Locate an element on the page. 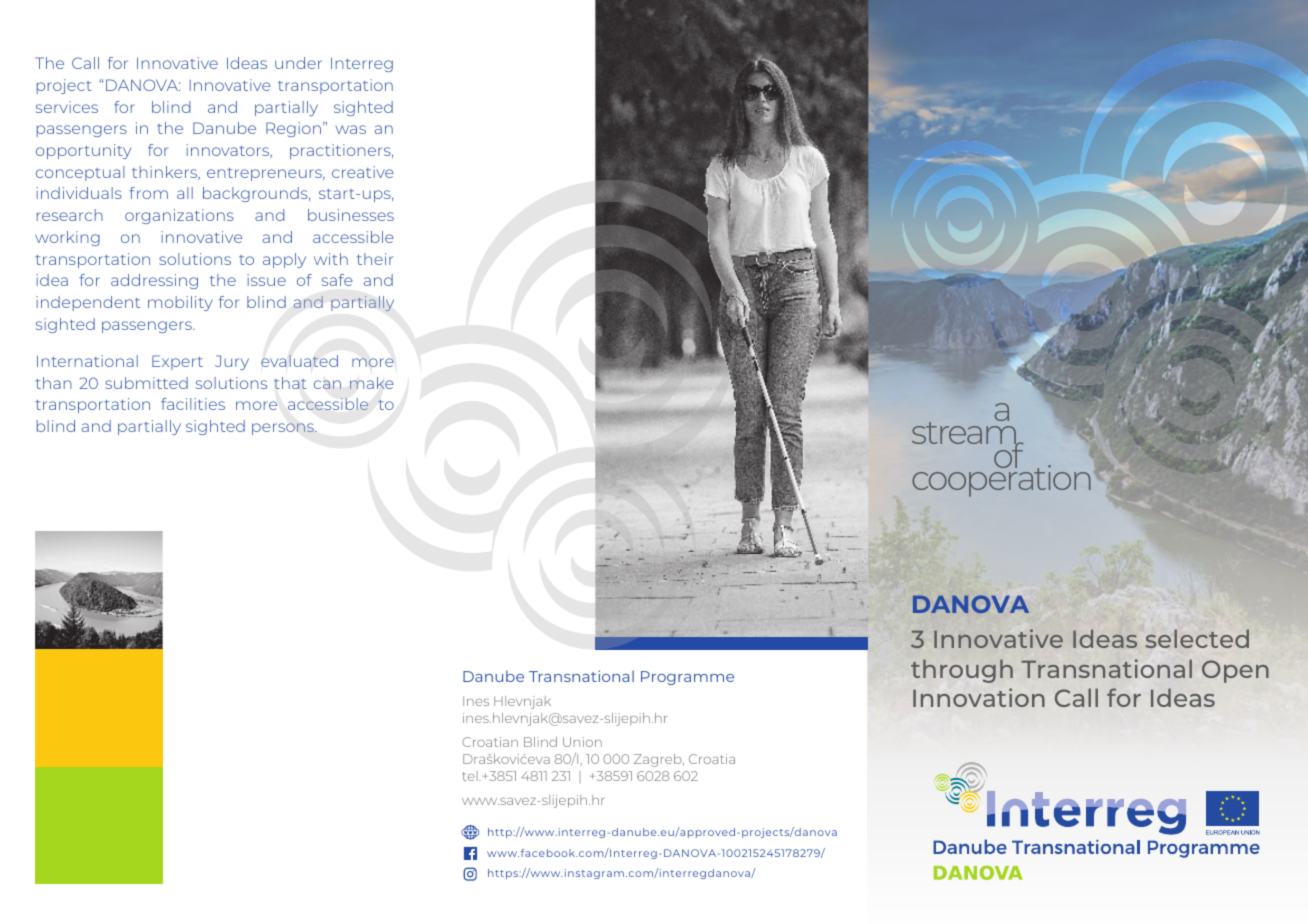 Image resolution: width=1308 pixels, height=924 pixels. Programme is located at coordinates (687, 678).
